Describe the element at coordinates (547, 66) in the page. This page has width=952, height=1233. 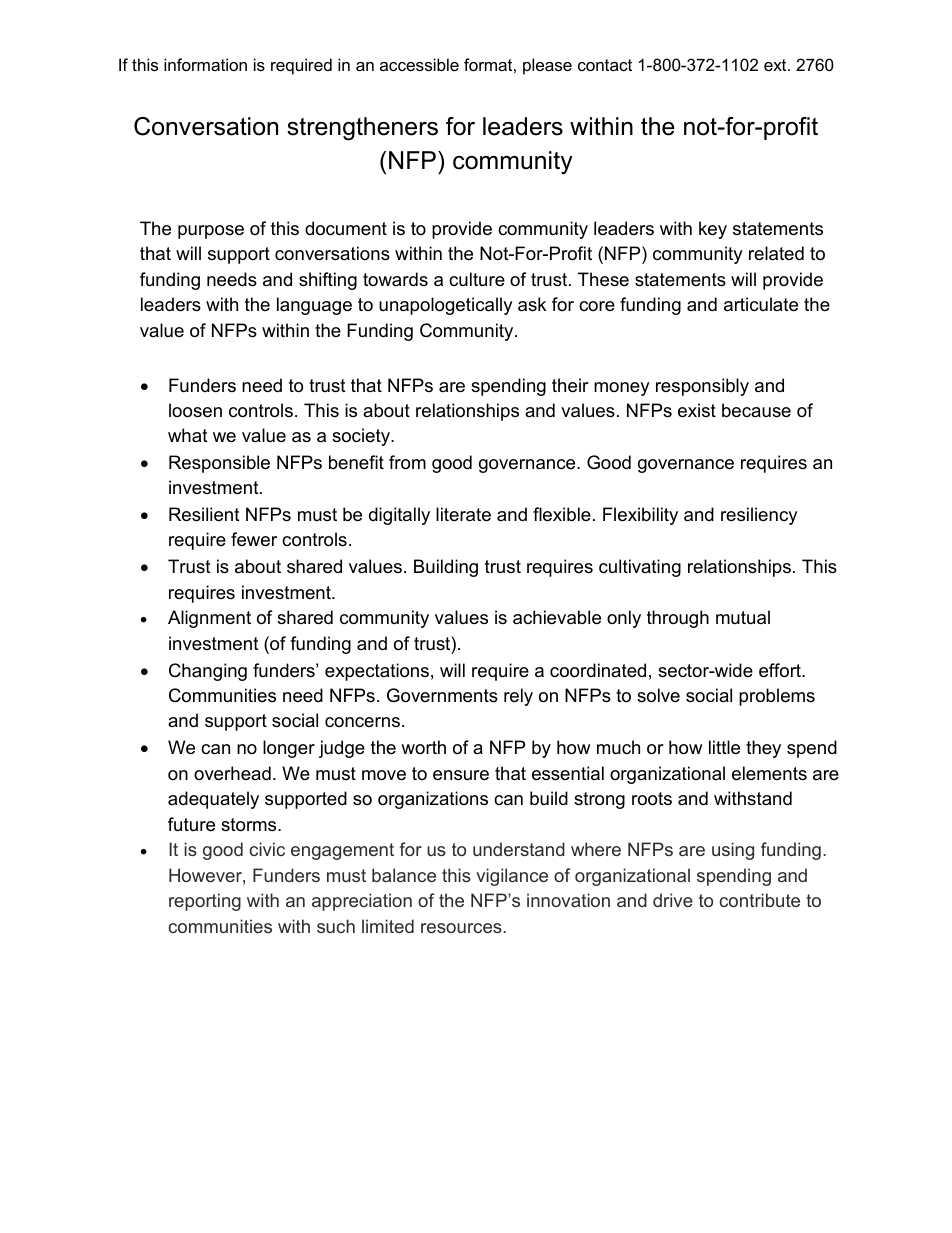
I see `please` at that location.
